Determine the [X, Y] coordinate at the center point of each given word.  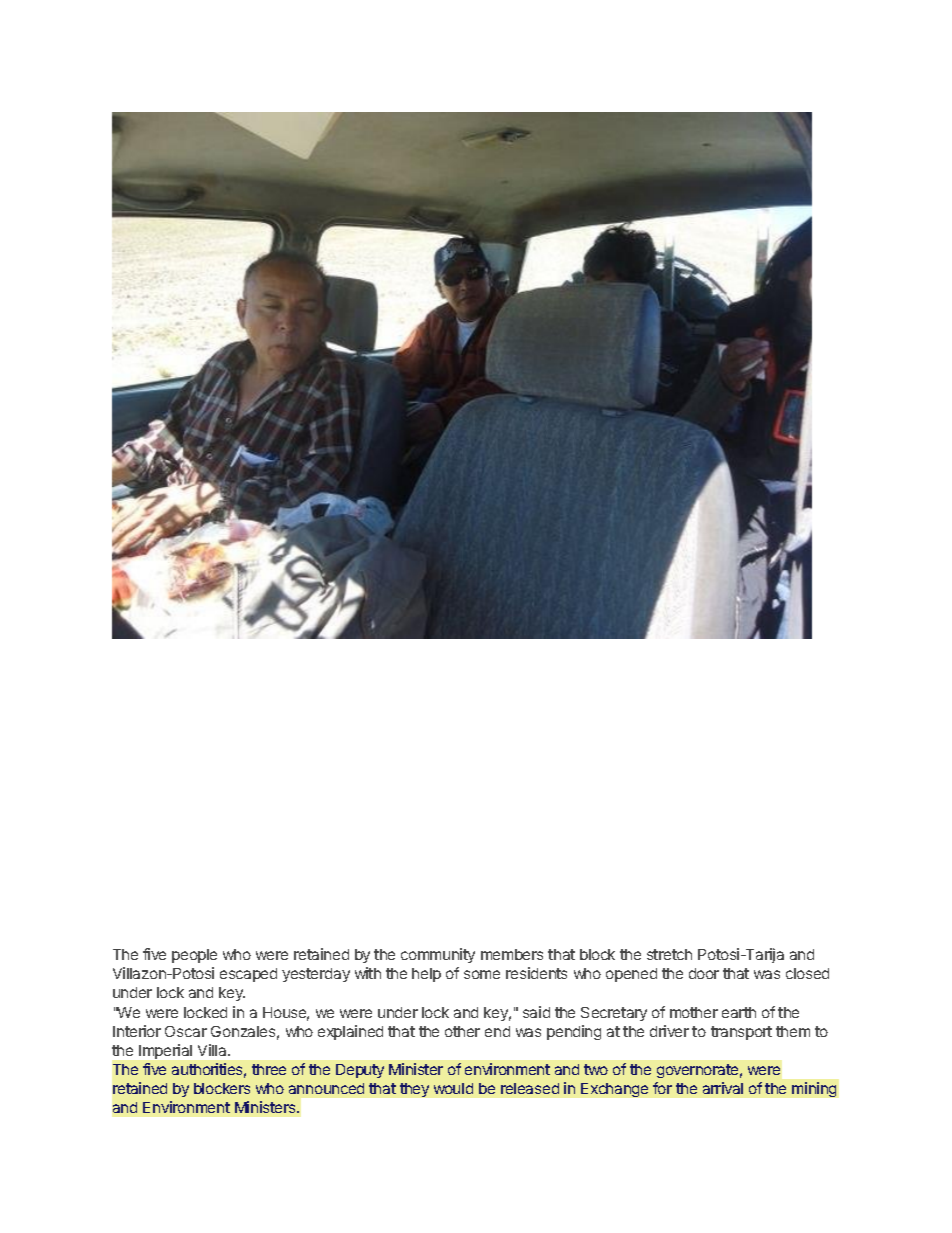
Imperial [165, 1051]
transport [741, 1033]
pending [574, 1032]
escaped [248, 975]
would [453, 1088]
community [438, 955]
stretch [669, 954]
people [194, 956]
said [536, 1012]
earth [739, 1012]
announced [326, 1088]
